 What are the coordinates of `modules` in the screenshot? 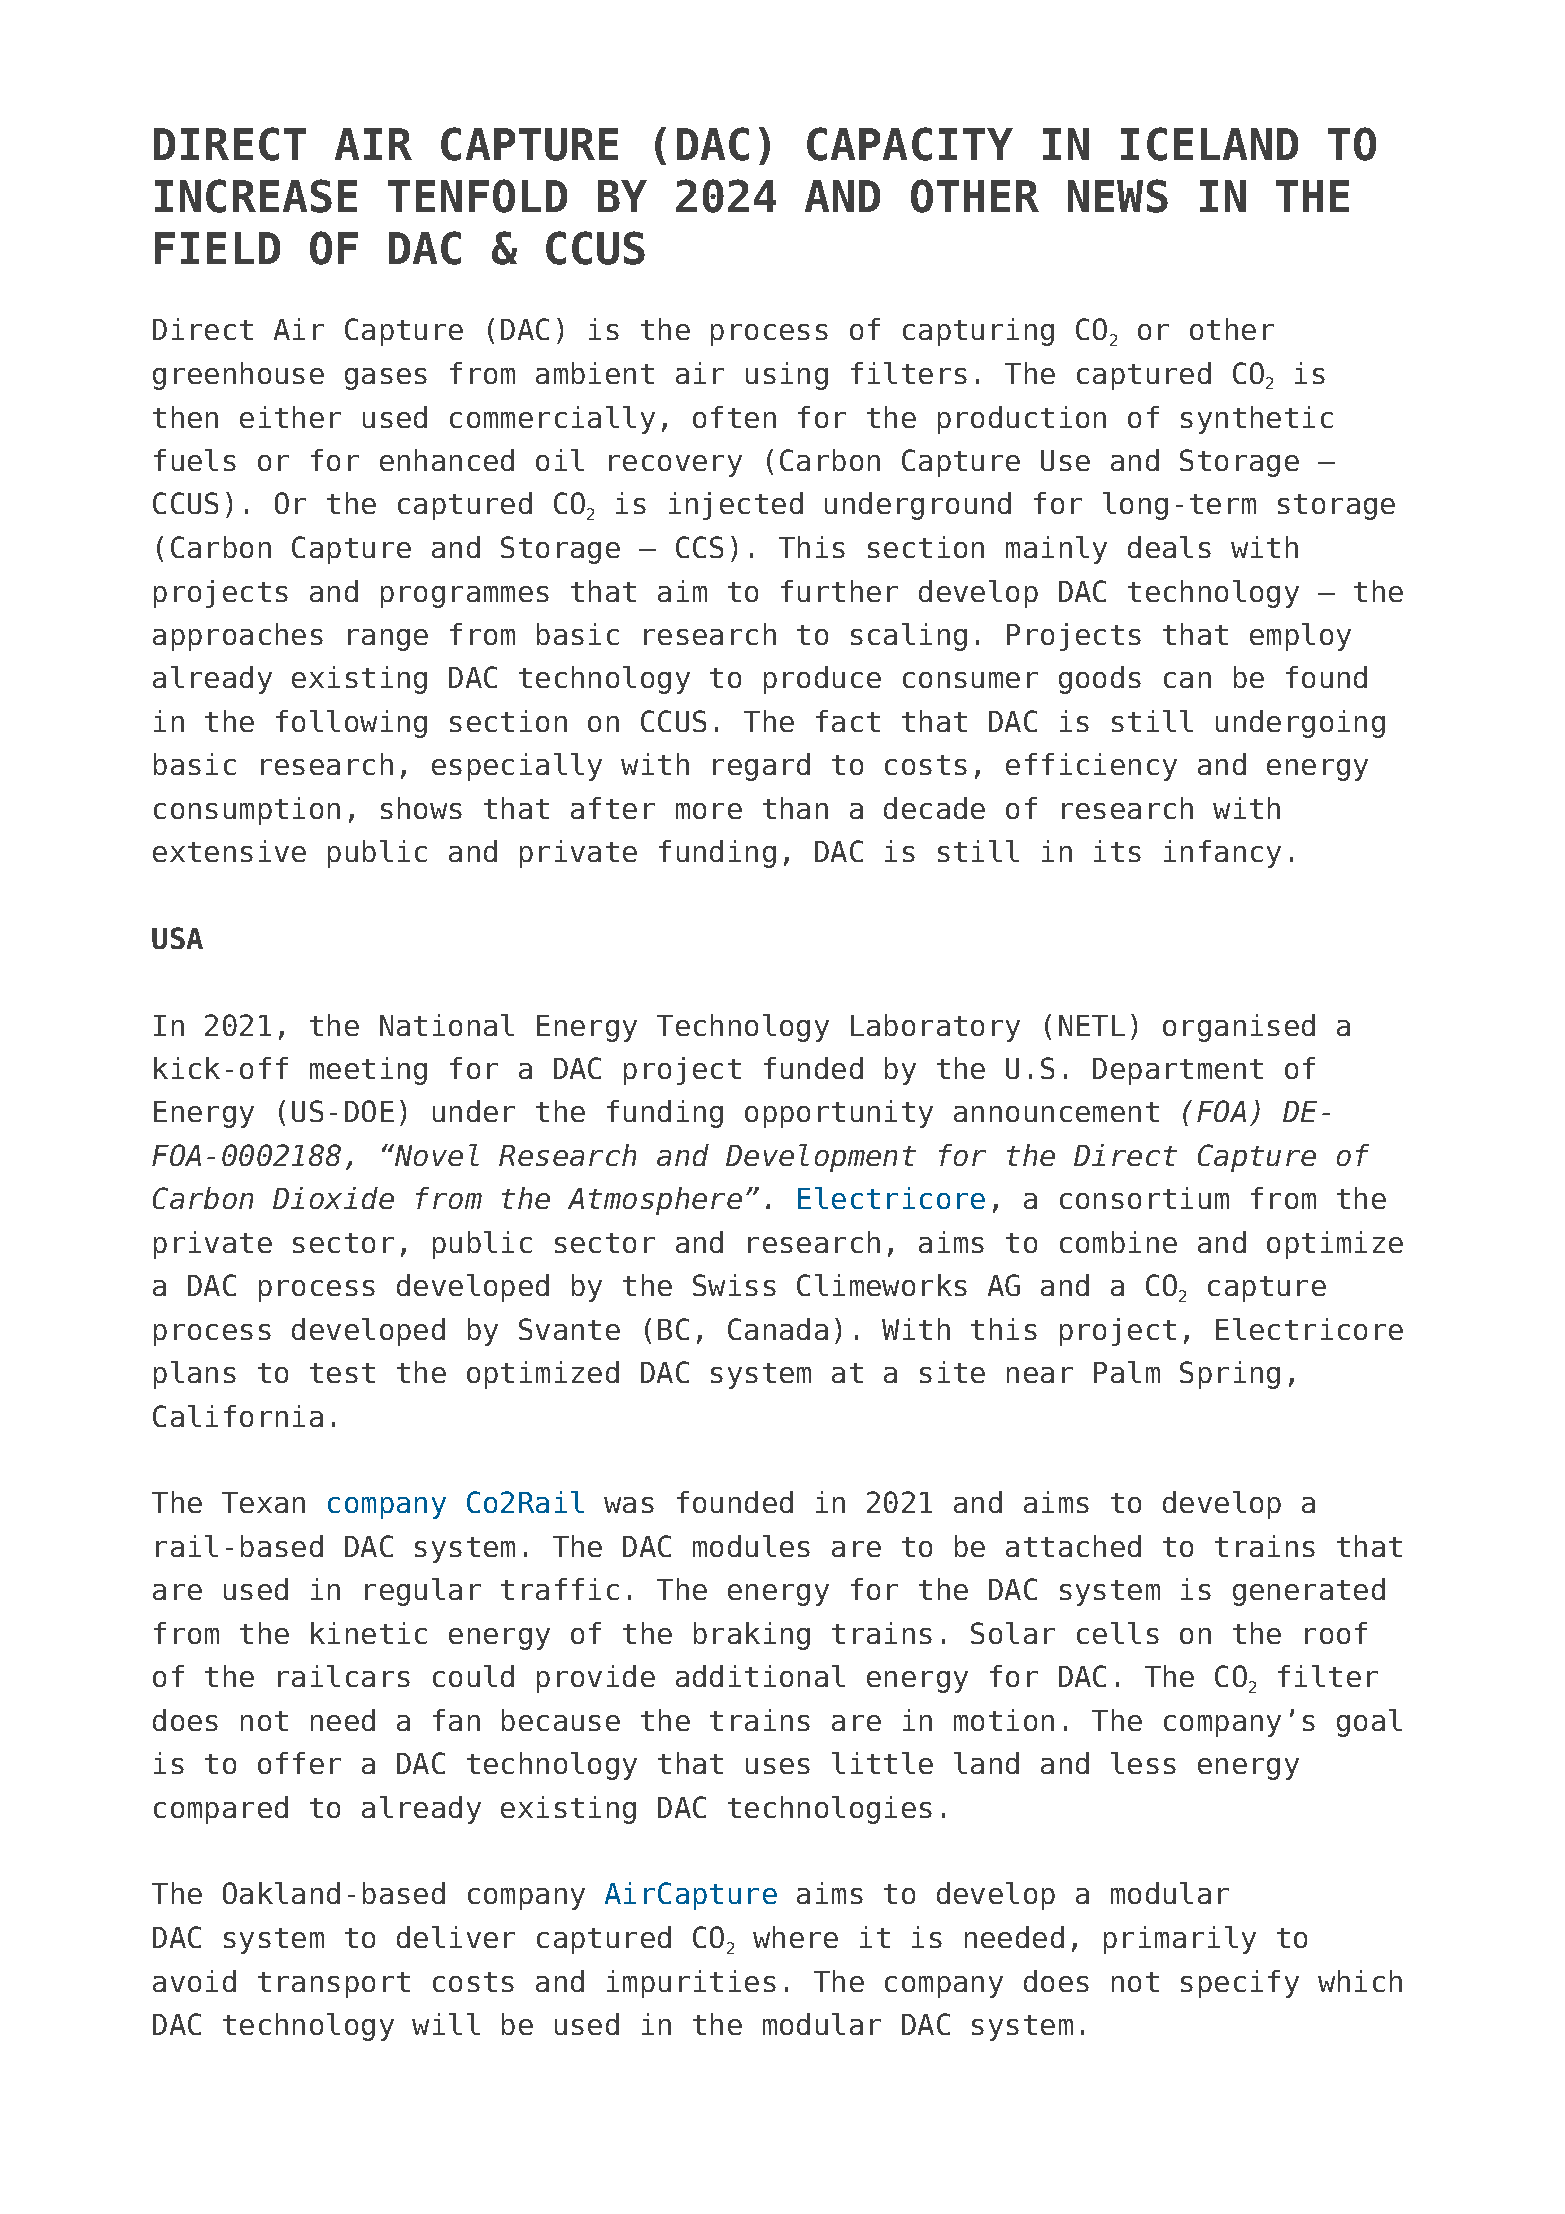 It's located at (751, 1546).
